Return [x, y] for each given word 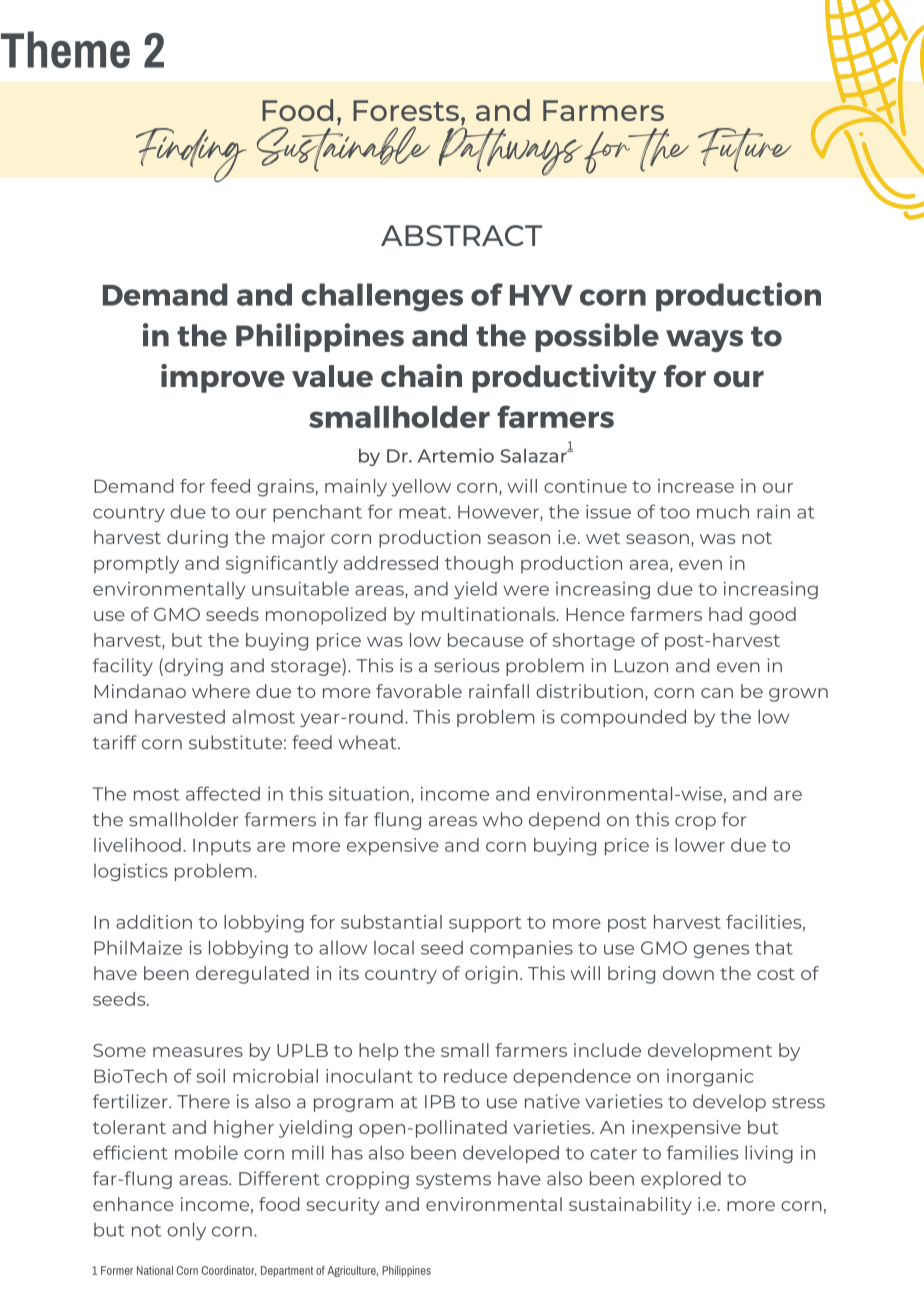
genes [721, 951]
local [394, 948]
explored [681, 1180]
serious [466, 665]
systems [453, 1181]
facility [123, 667]
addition [154, 922]
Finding [191, 155]
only [186, 1231]
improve [223, 378]
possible [597, 337]
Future [744, 150]
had [725, 614]
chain [421, 375]
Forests [406, 110]
